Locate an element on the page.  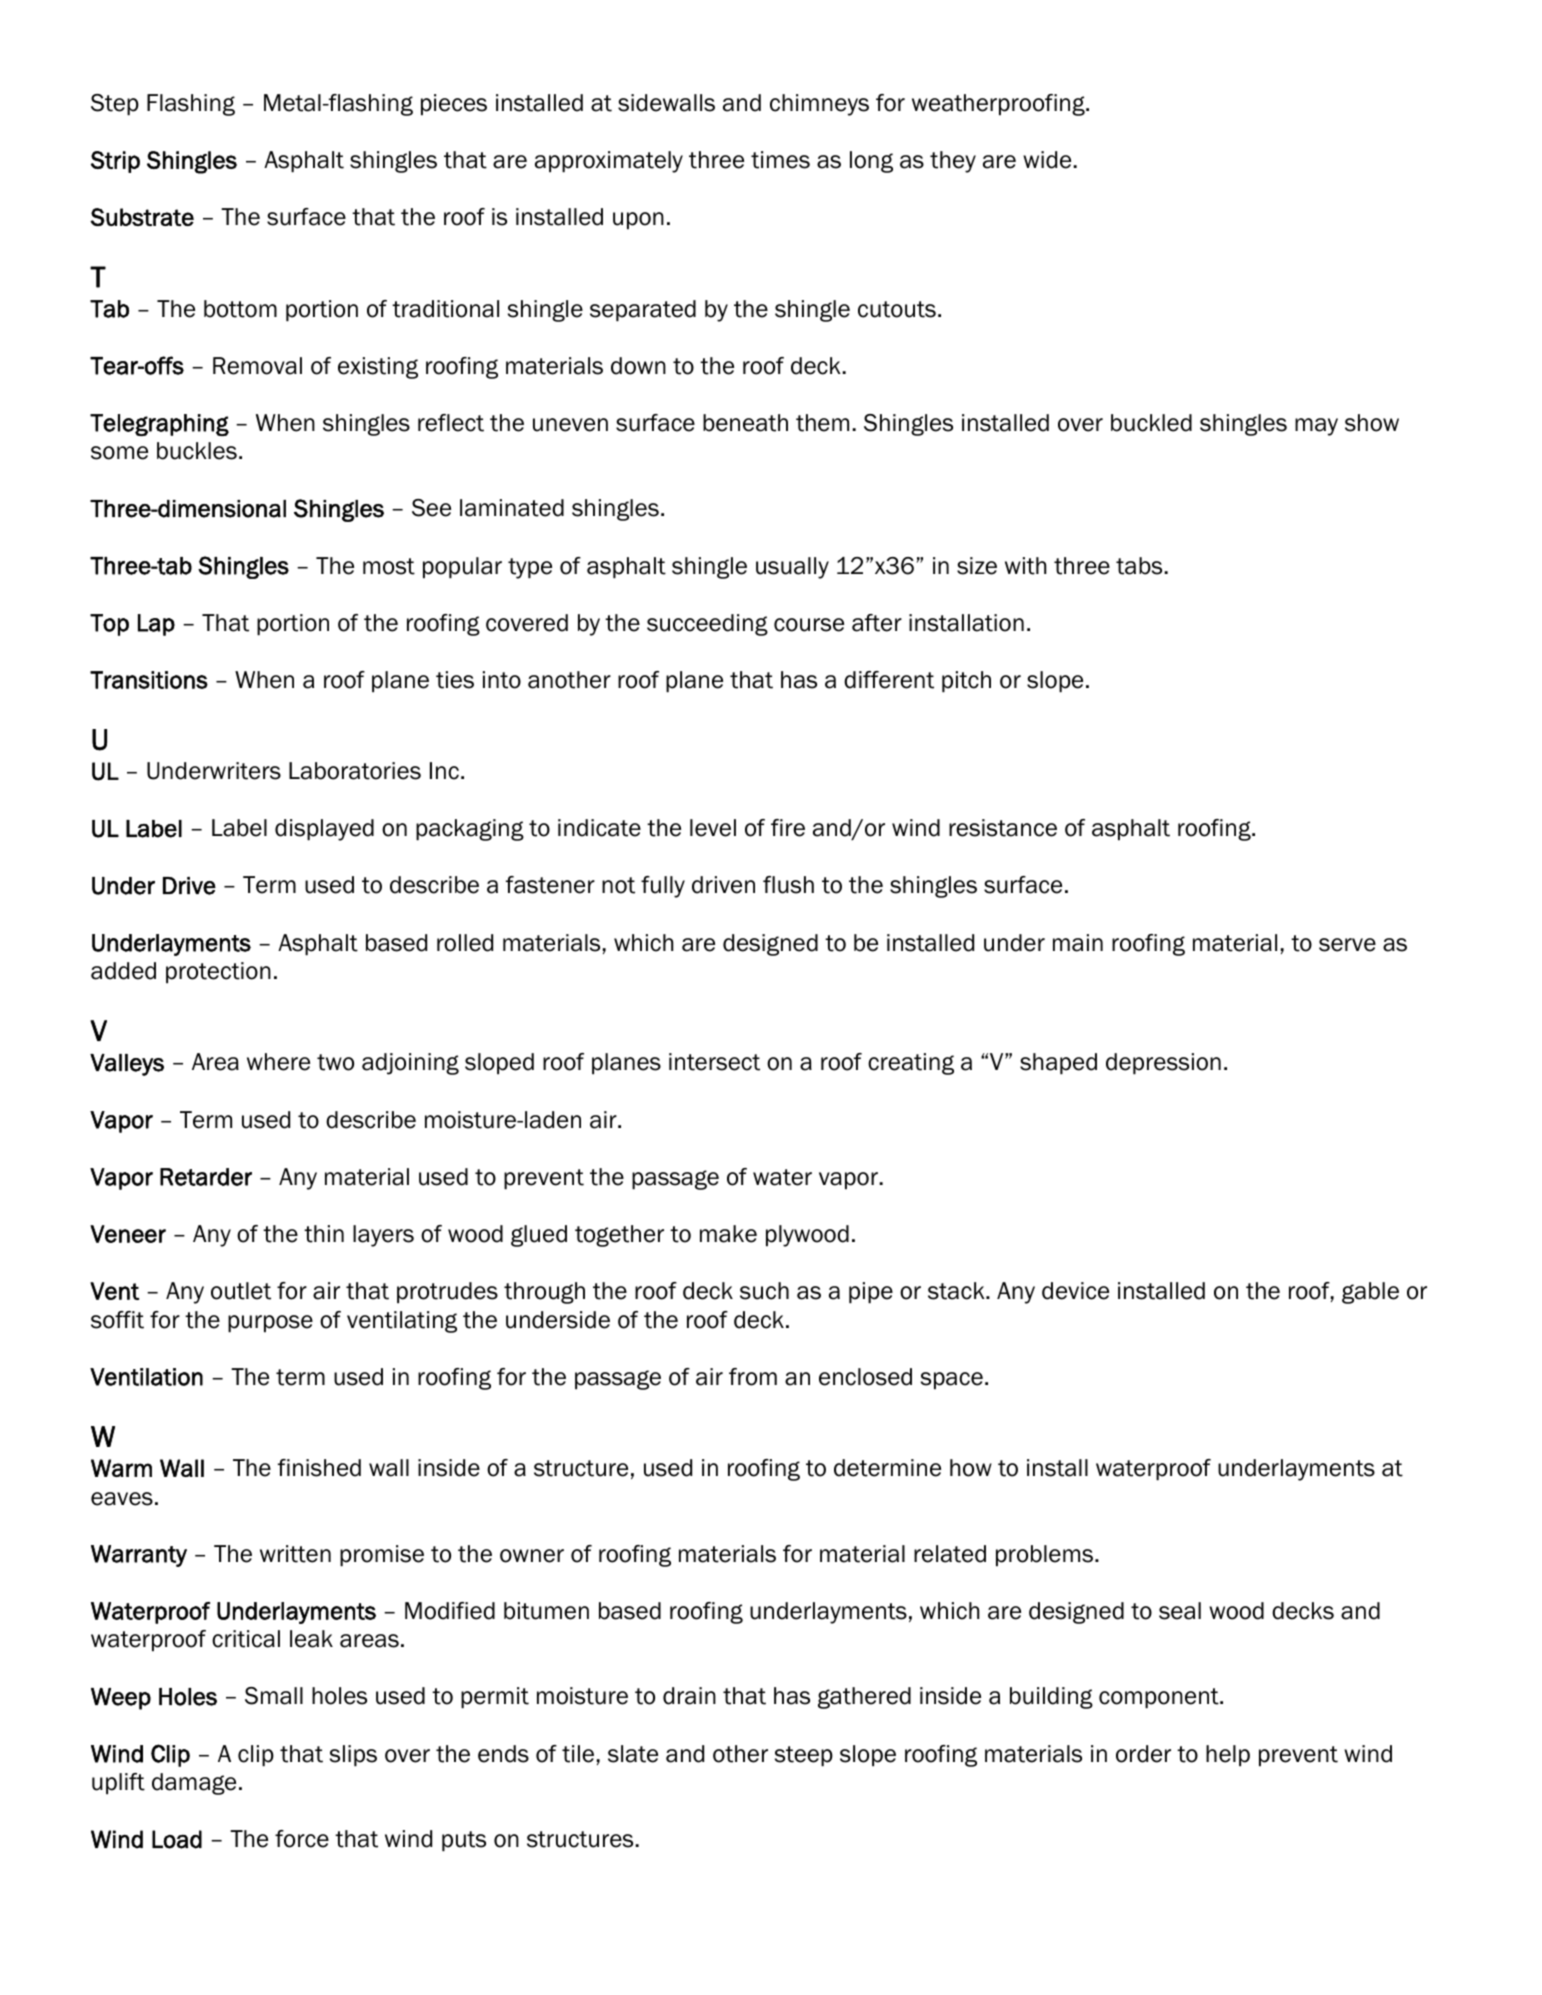
help is located at coordinates (1228, 1756).
